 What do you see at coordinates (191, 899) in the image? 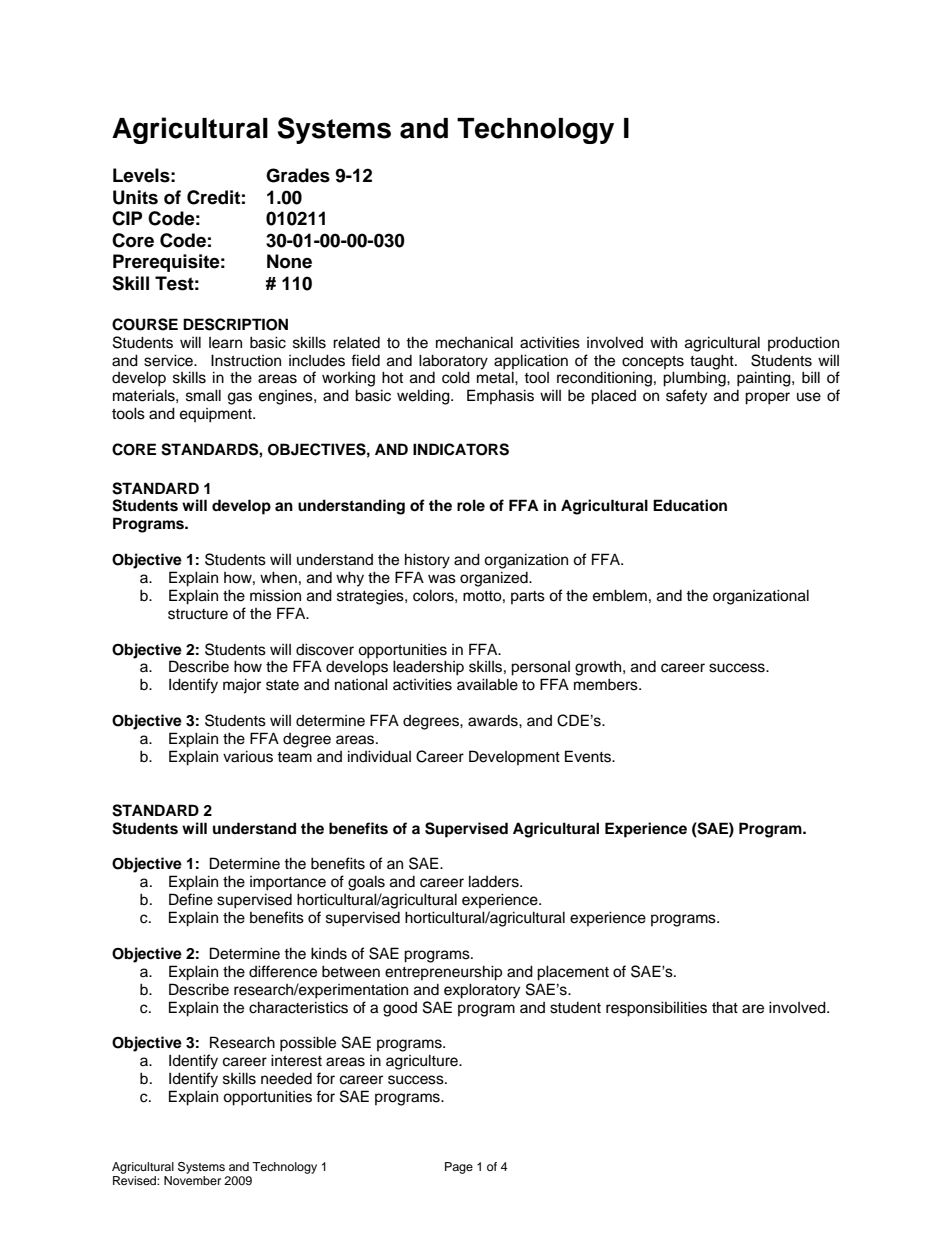
I see `Define` at bounding box center [191, 899].
